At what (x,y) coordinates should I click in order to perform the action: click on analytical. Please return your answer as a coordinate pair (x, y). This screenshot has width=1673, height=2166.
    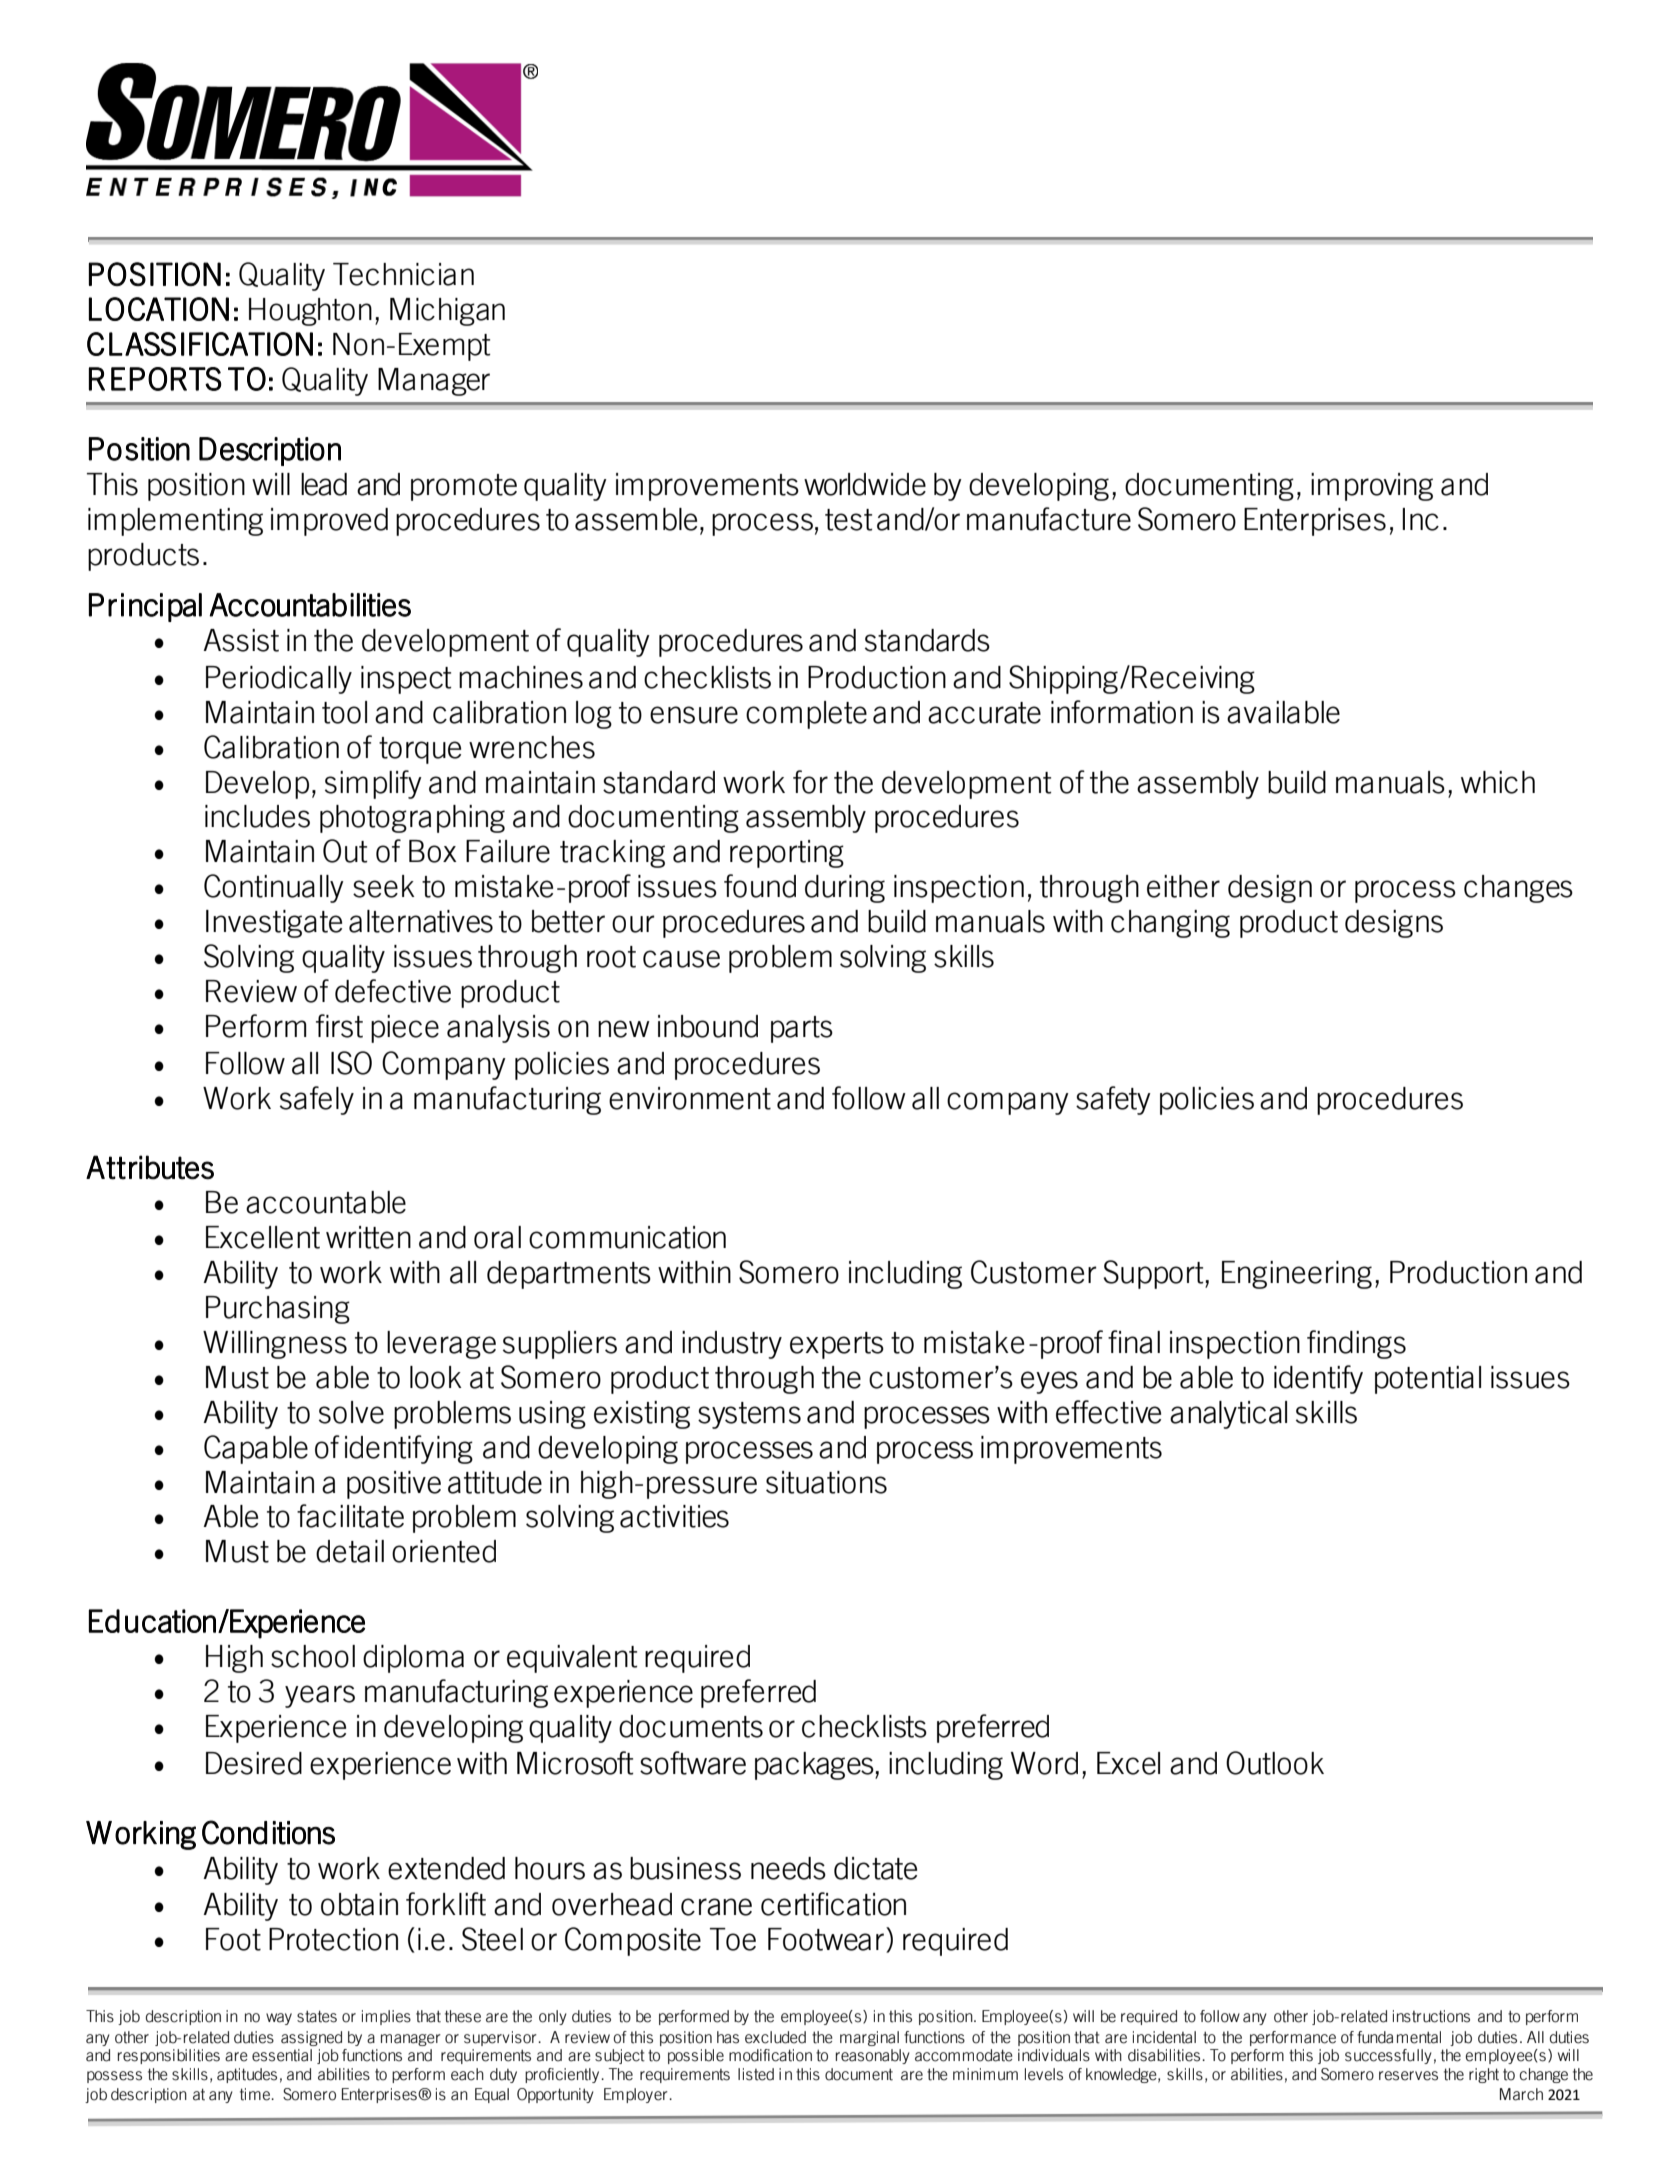
    Looking at the image, I should click on (1228, 1415).
